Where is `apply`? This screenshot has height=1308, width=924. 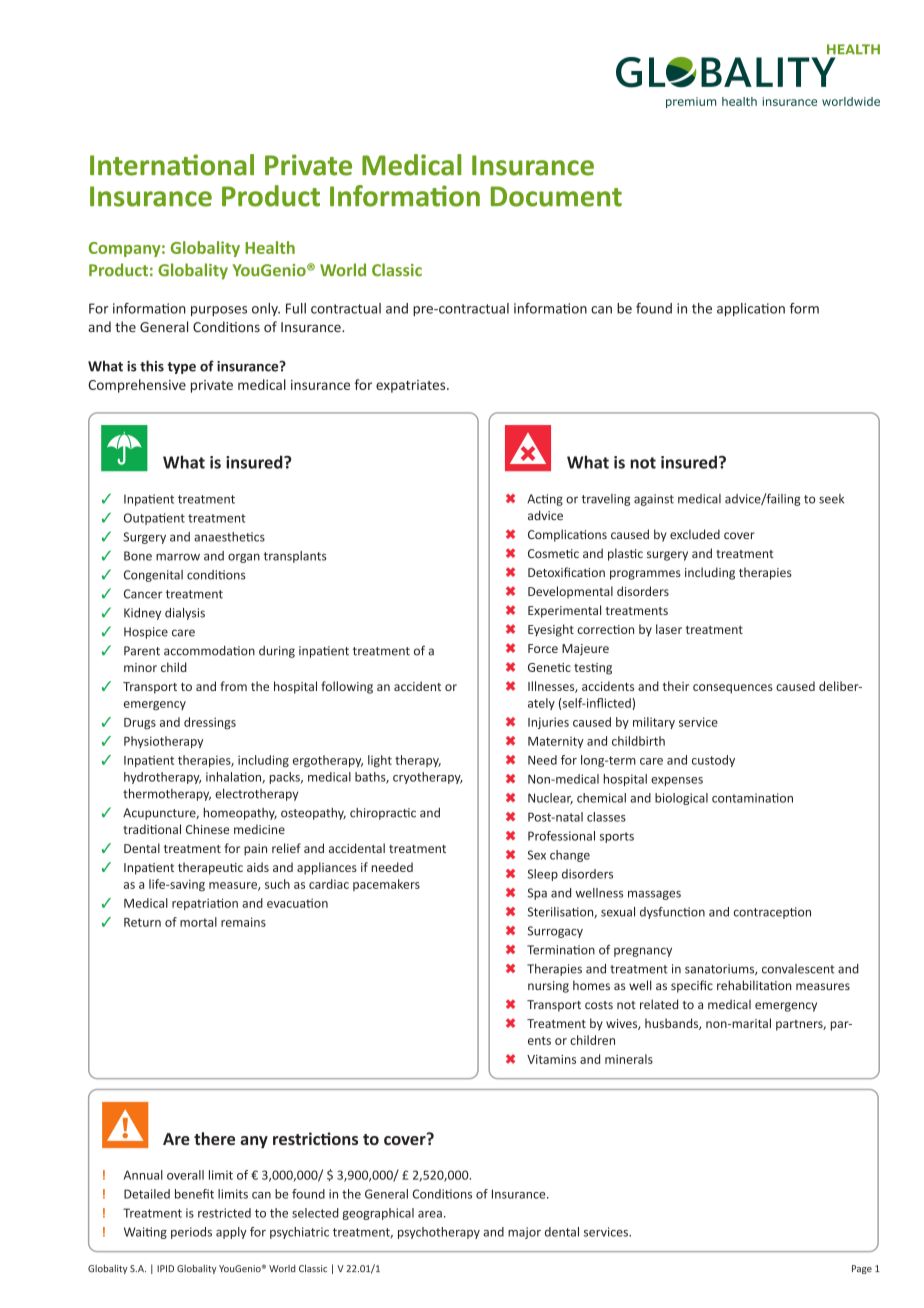 apply is located at coordinates (231, 1233).
